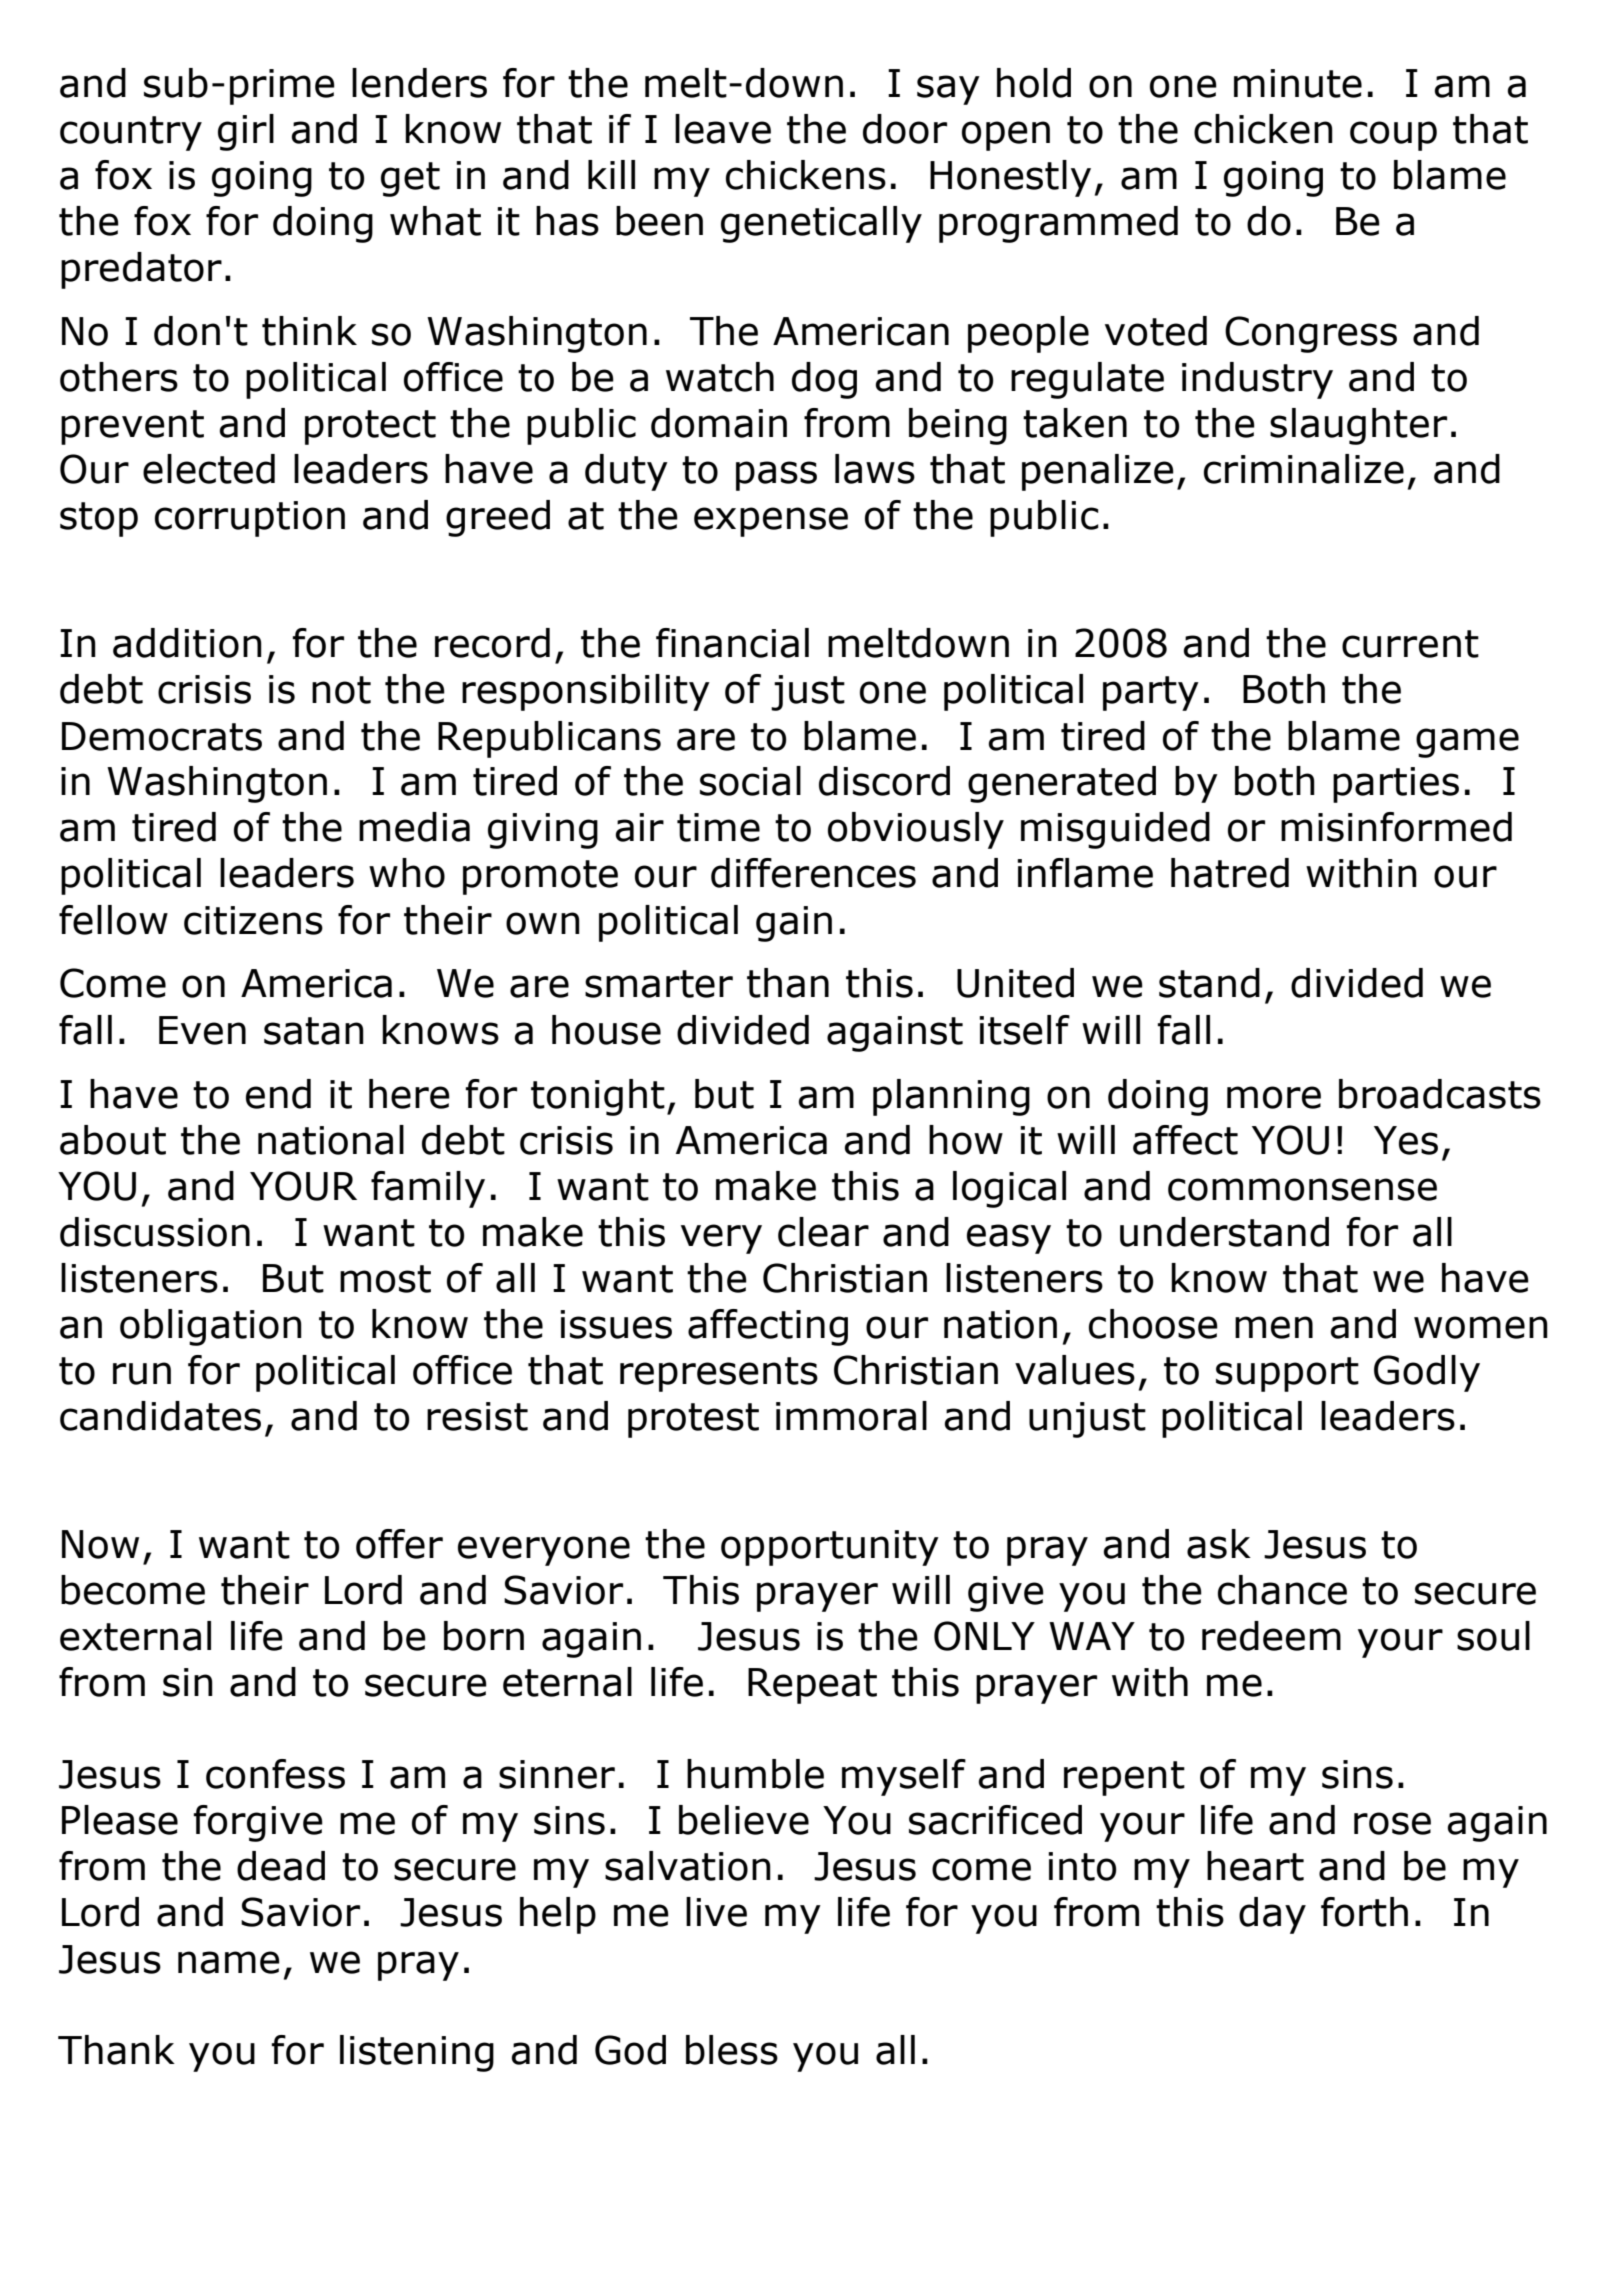 The width and height of the page is (1610, 2277). Describe the element at coordinates (723, 129) in the page. I see `leave` at that location.
